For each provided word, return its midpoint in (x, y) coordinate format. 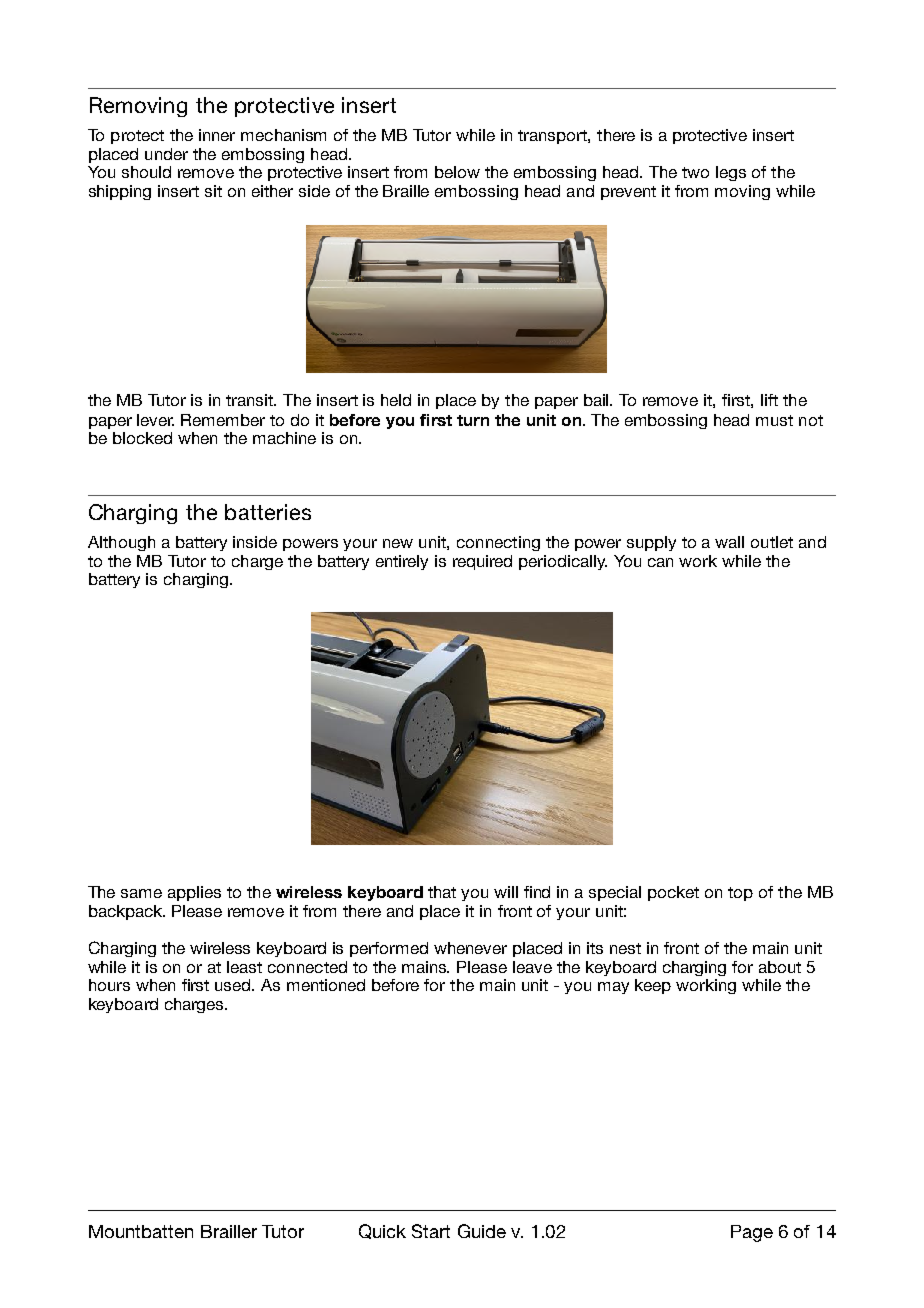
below (457, 172)
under (166, 154)
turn (473, 420)
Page (752, 1233)
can (660, 562)
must (774, 420)
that (442, 892)
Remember (223, 420)
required (482, 562)
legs (731, 173)
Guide (482, 1231)
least (244, 967)
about (780, 967)
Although (121, 543)
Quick (382, 1231)
